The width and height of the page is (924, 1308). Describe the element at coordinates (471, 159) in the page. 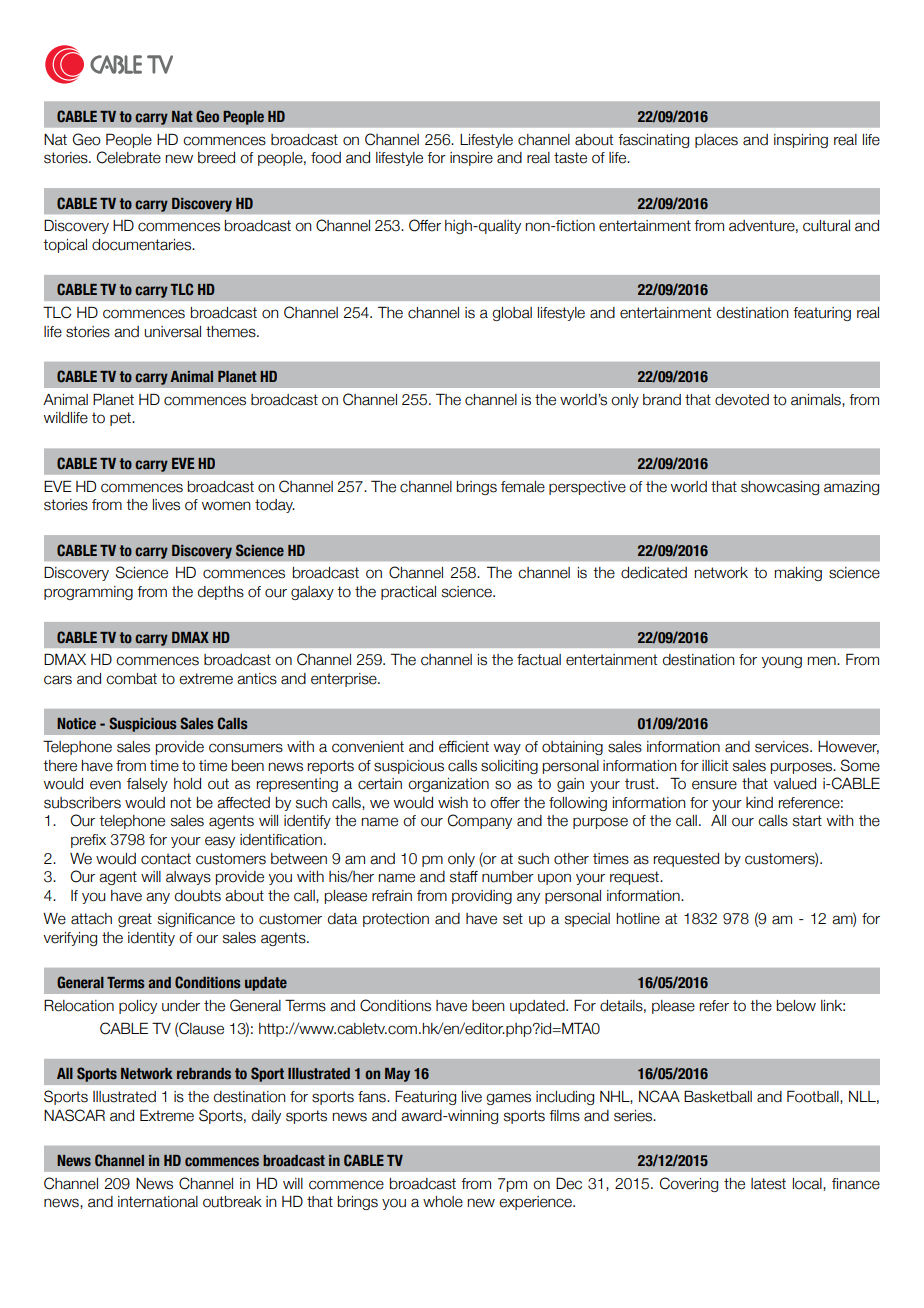

I see `inspire` at that location.
